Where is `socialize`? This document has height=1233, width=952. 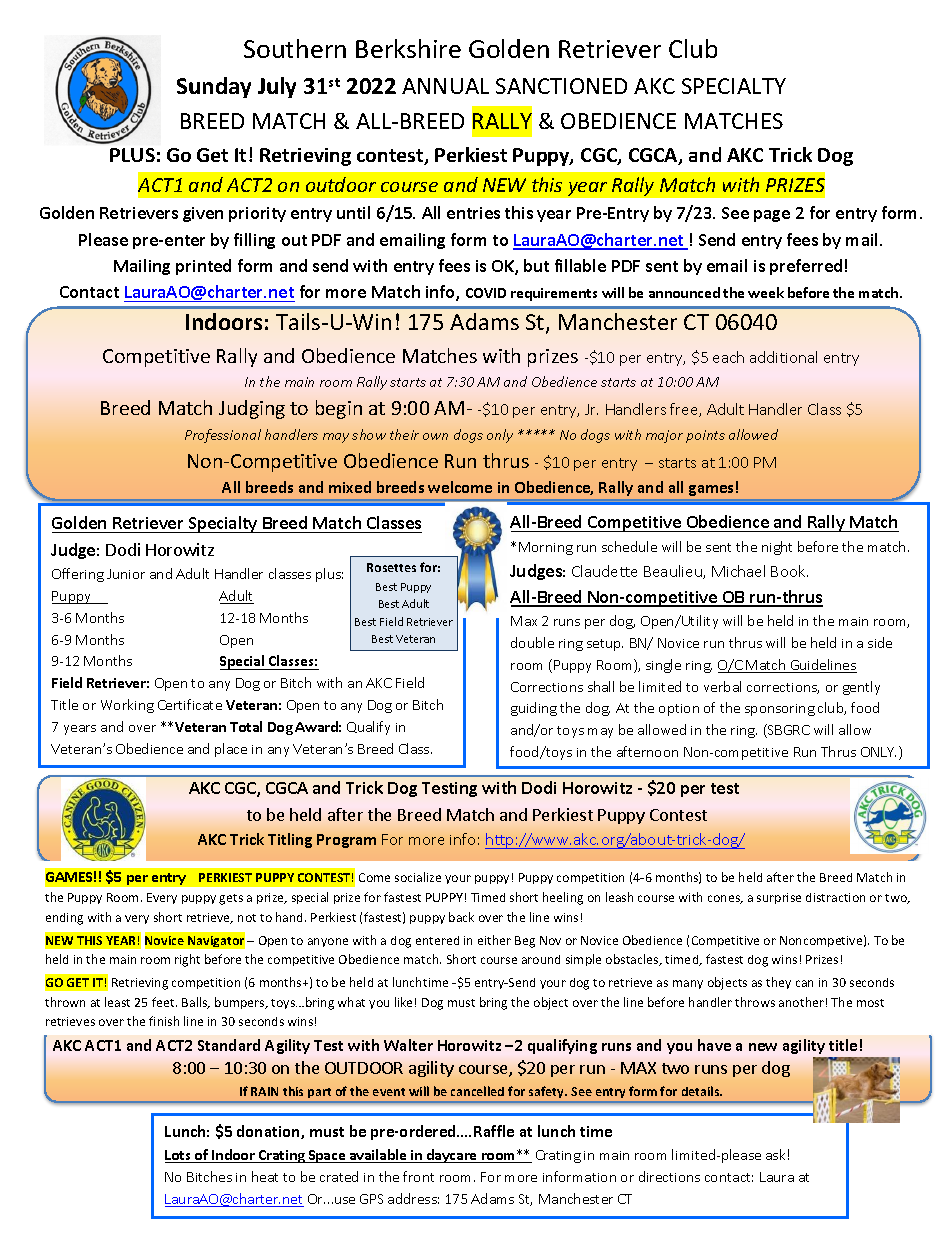
socialize is located at coordinates (418, 877).
